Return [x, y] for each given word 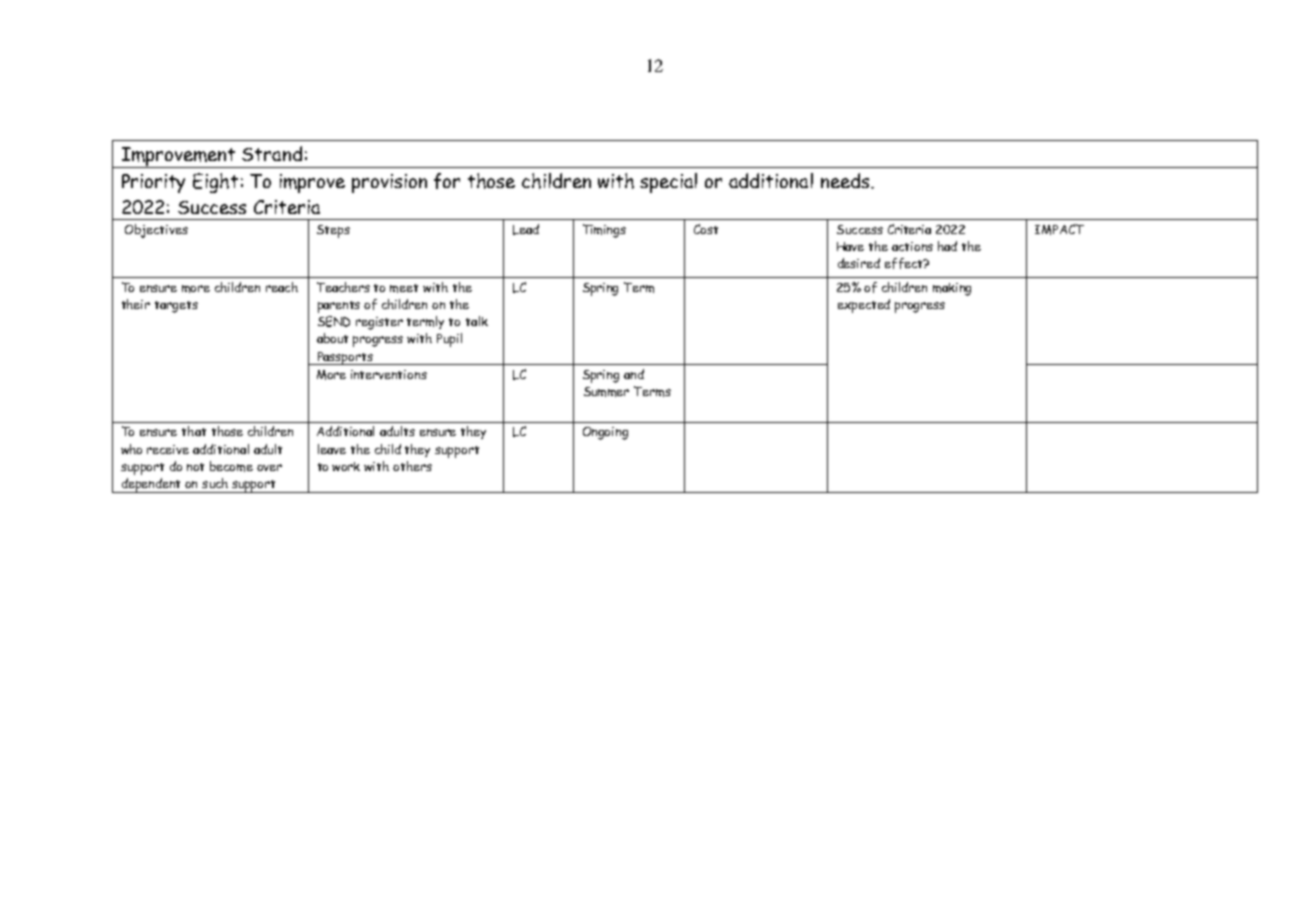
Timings [604, 231]
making [952, 289]
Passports [345, 358]
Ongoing [605, 433]
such [215, 483]
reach [282, 287]
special [668, 183]
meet [404, 288]
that [194, 431]
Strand [272, 153]
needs [846, 180]
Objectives [156, 231]
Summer [606, 392]
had [947, 246]
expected [864, 306]
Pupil [449, 340]
